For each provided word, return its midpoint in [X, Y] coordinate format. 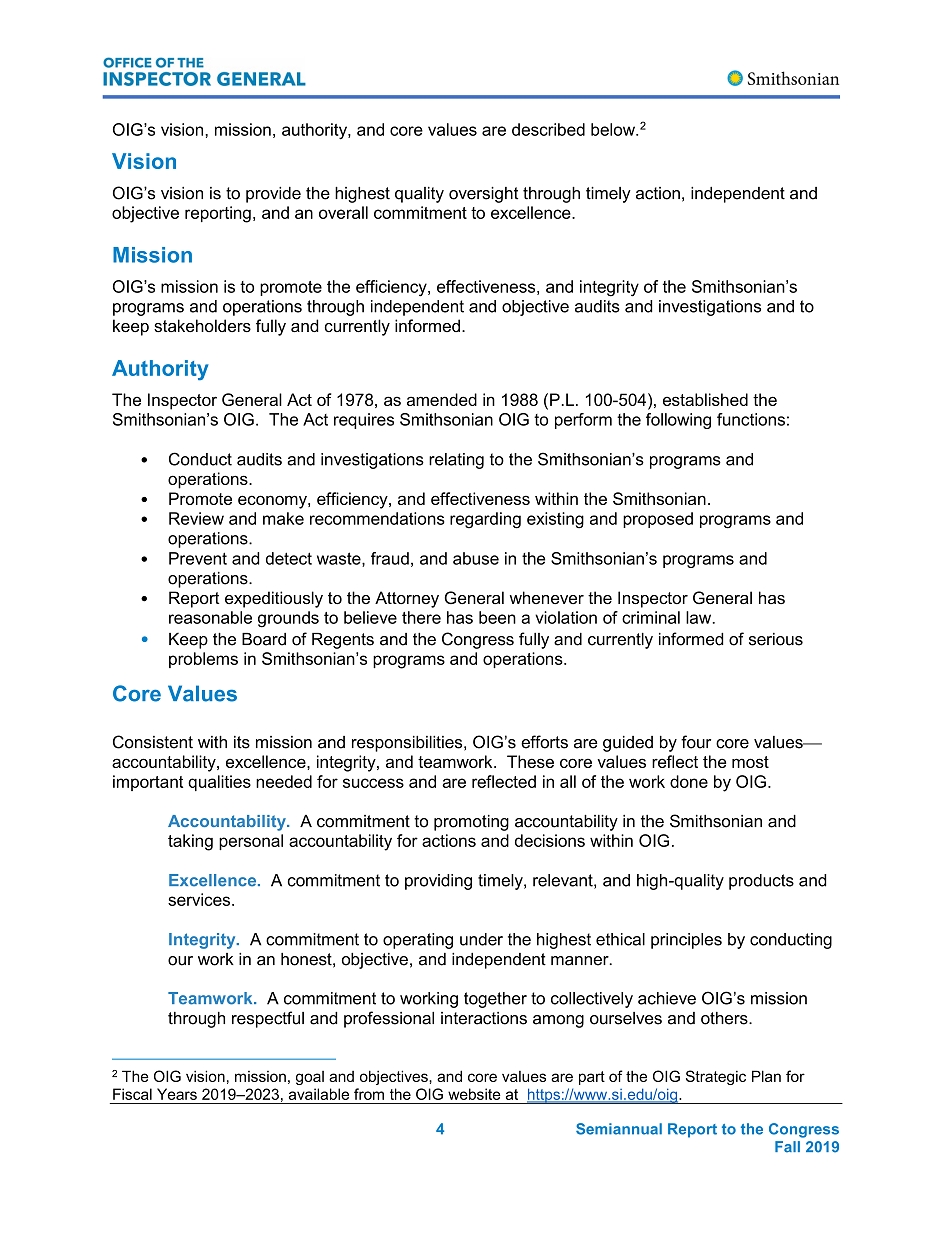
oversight [483, 195]
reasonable [210, 617]
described [548, 129]
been [497, 617]
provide [273, 195]
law [700, 617]
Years [177, 1094]
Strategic [716, 1077]
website [474, 1094]
